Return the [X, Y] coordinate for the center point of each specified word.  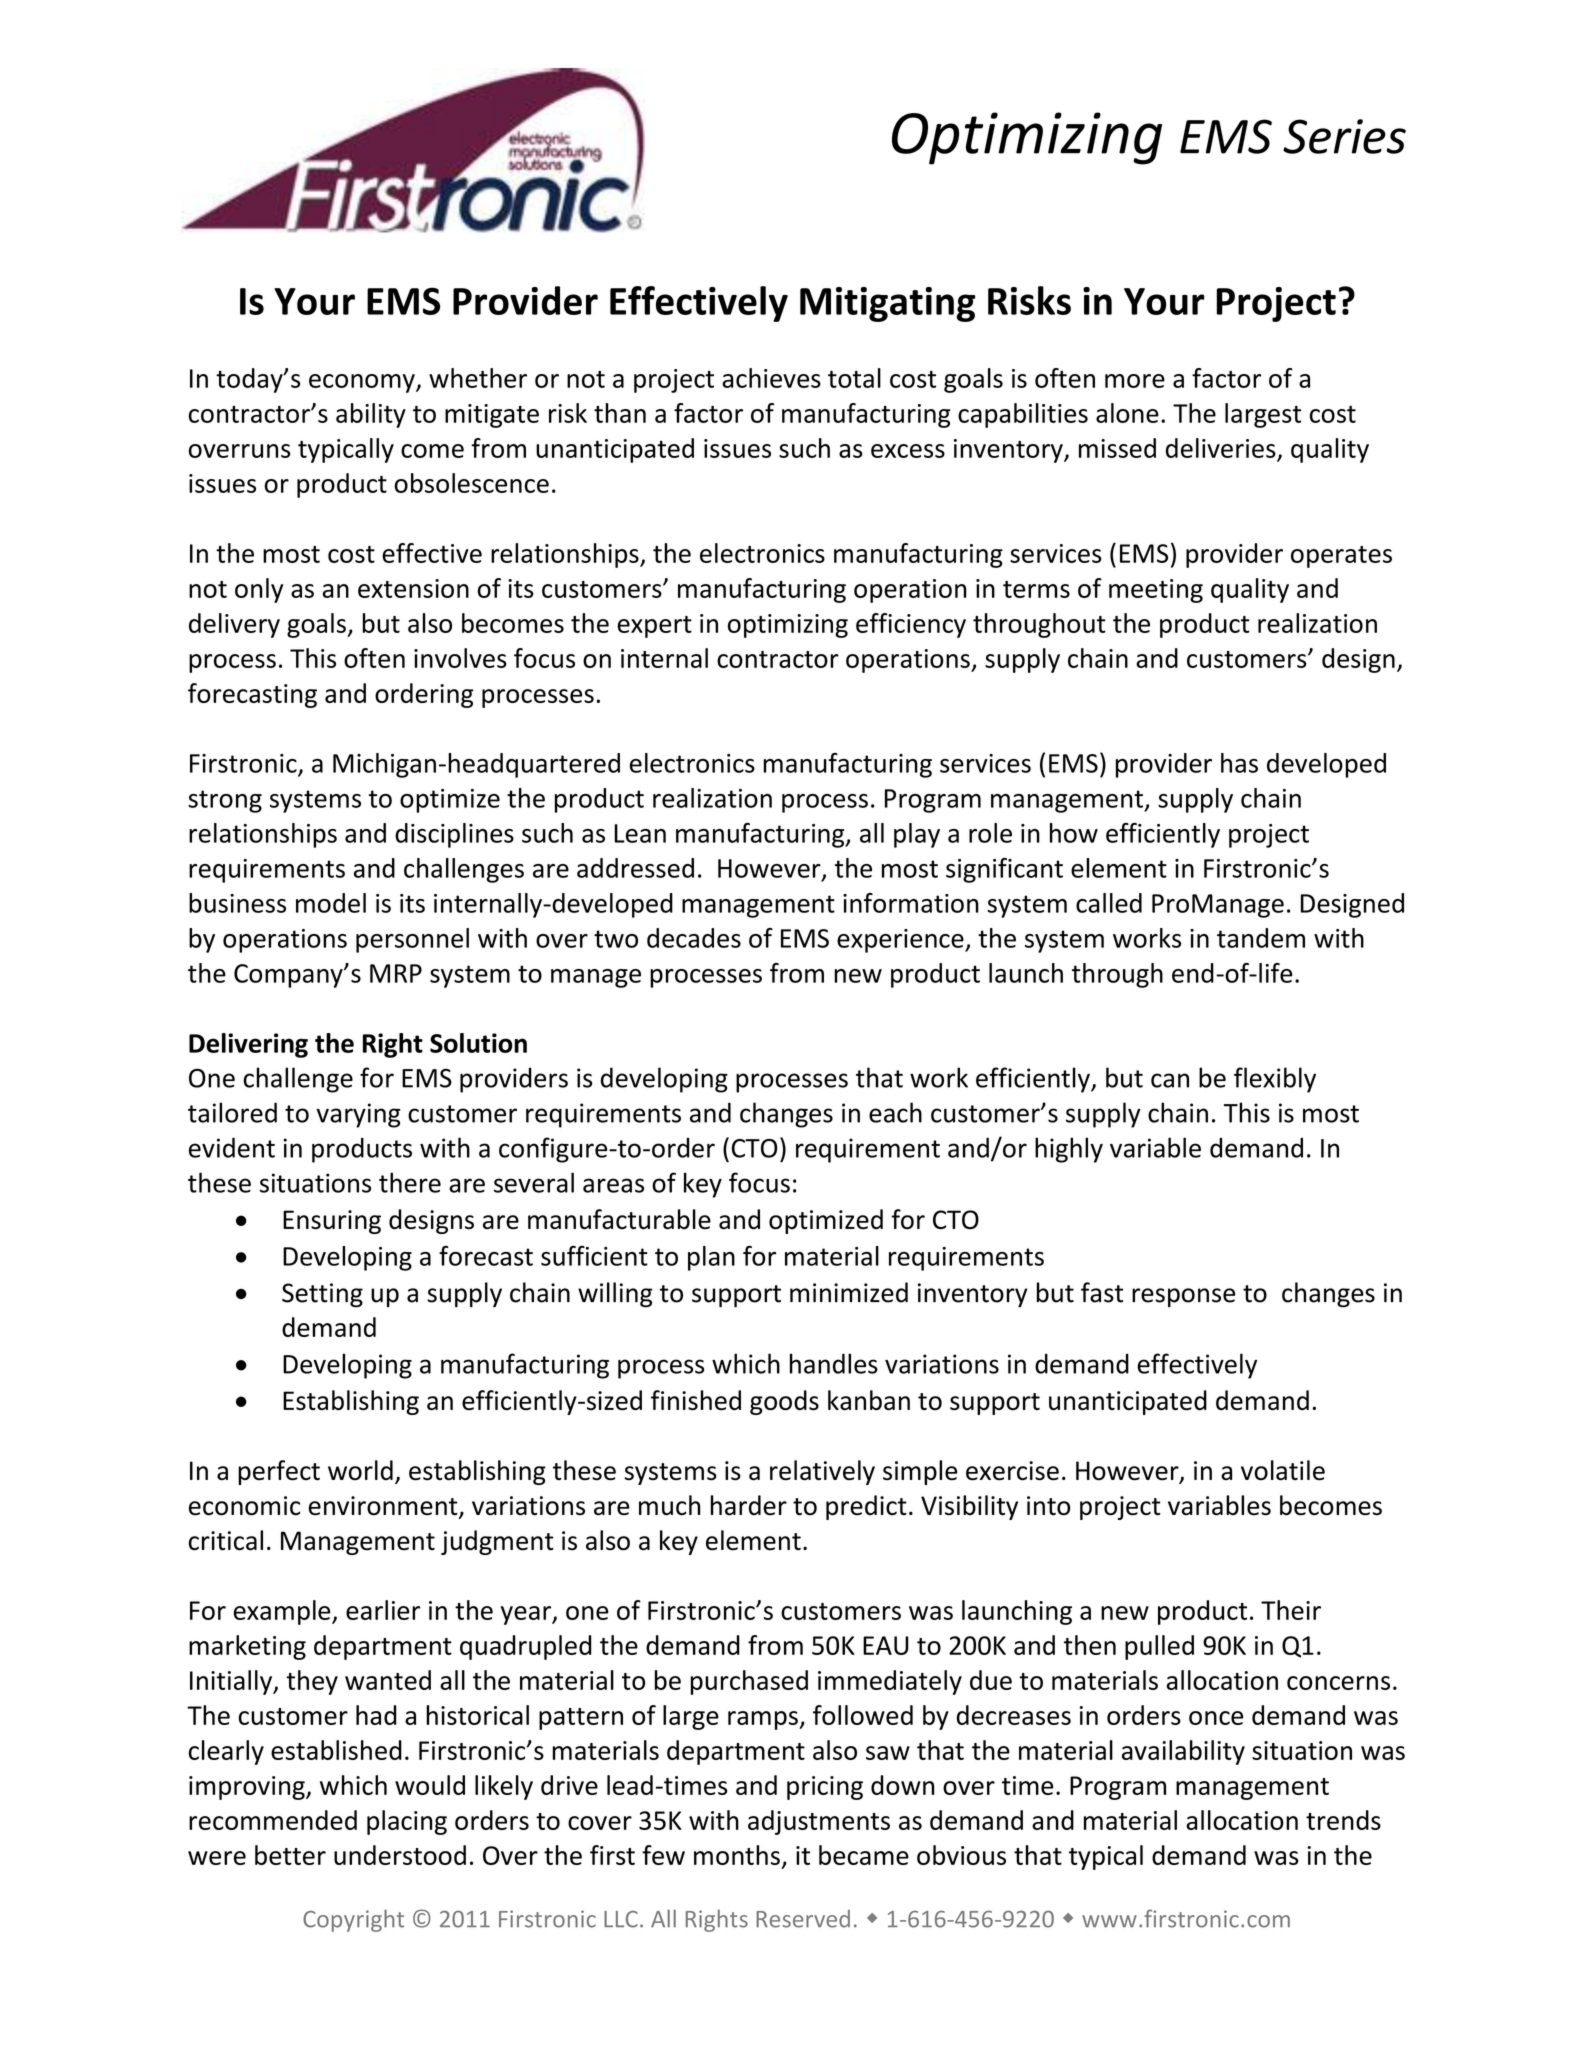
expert [654, 627]
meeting [1156, 591]
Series [1344, 136]
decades [694, 938]
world [360, 1470]
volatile [1283, 1470]
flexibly [1275, 1080]
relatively [822, 1472]
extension [413, 588]
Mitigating [887, 304]
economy [363, 383]
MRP [396, 973]
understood [400, 1855]
